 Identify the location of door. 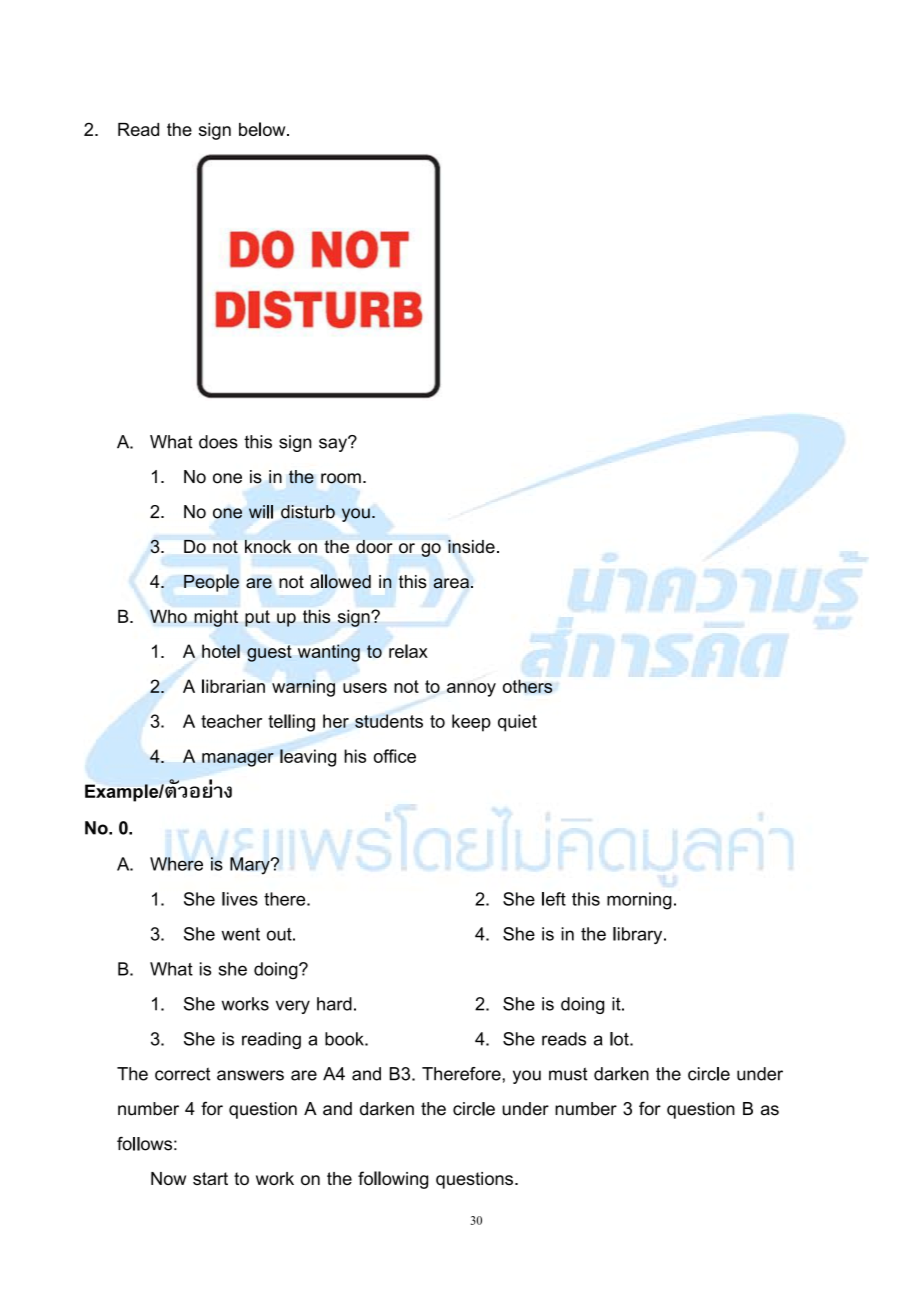
(374, 546).
